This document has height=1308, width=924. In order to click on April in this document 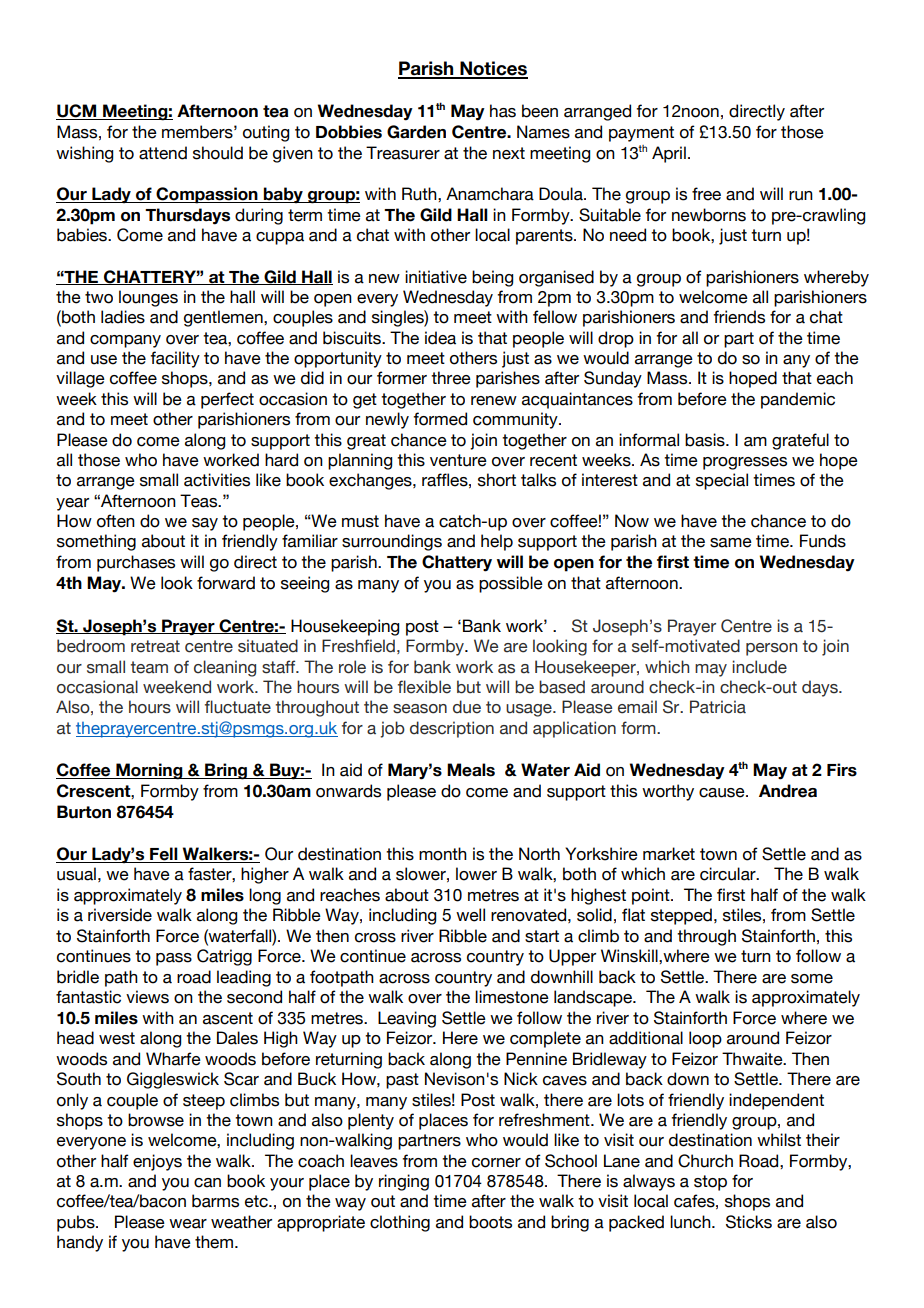, I will do `click(669, 154)`.
